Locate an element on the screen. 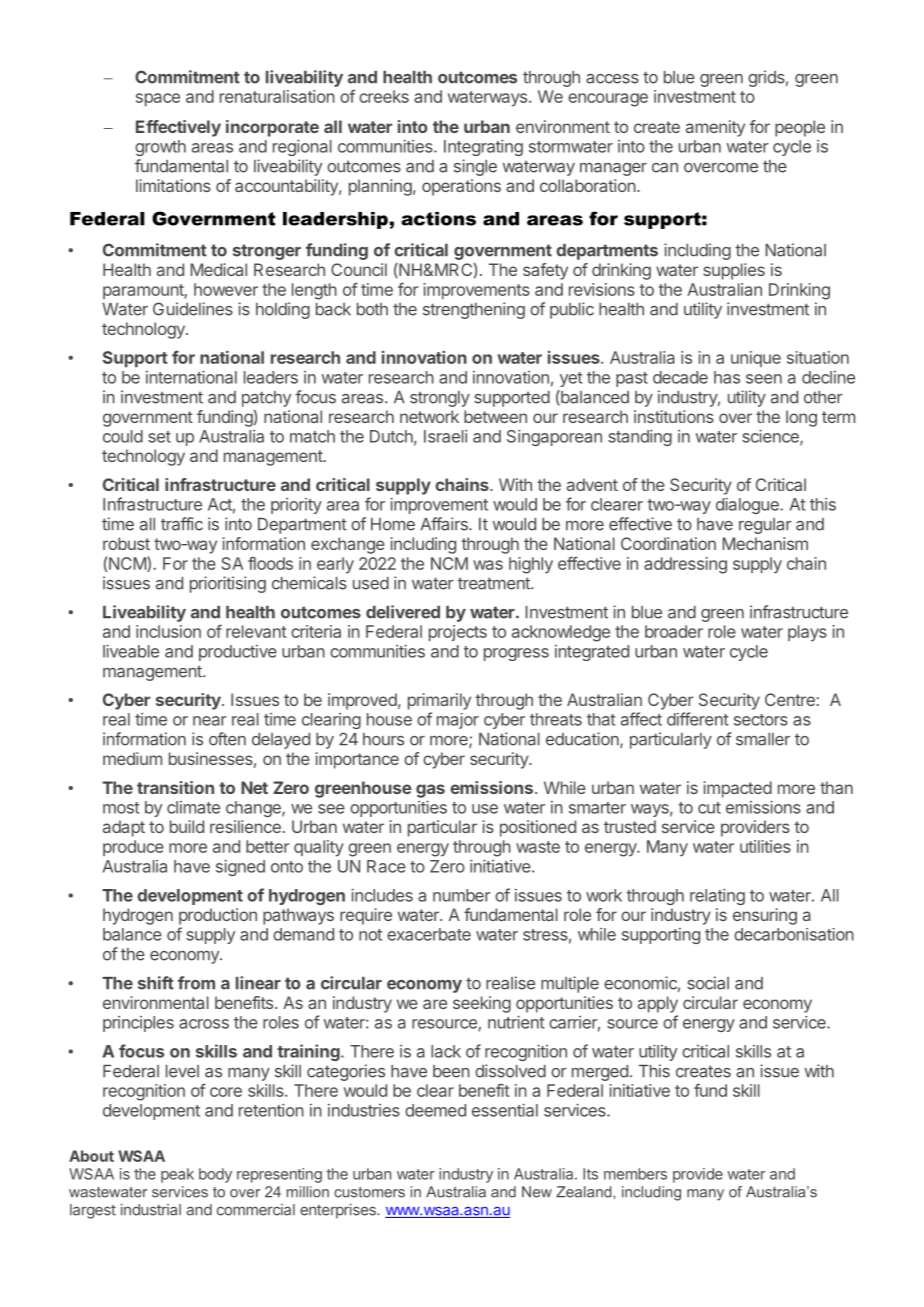  peak is located at coordinates (177, 1175).
